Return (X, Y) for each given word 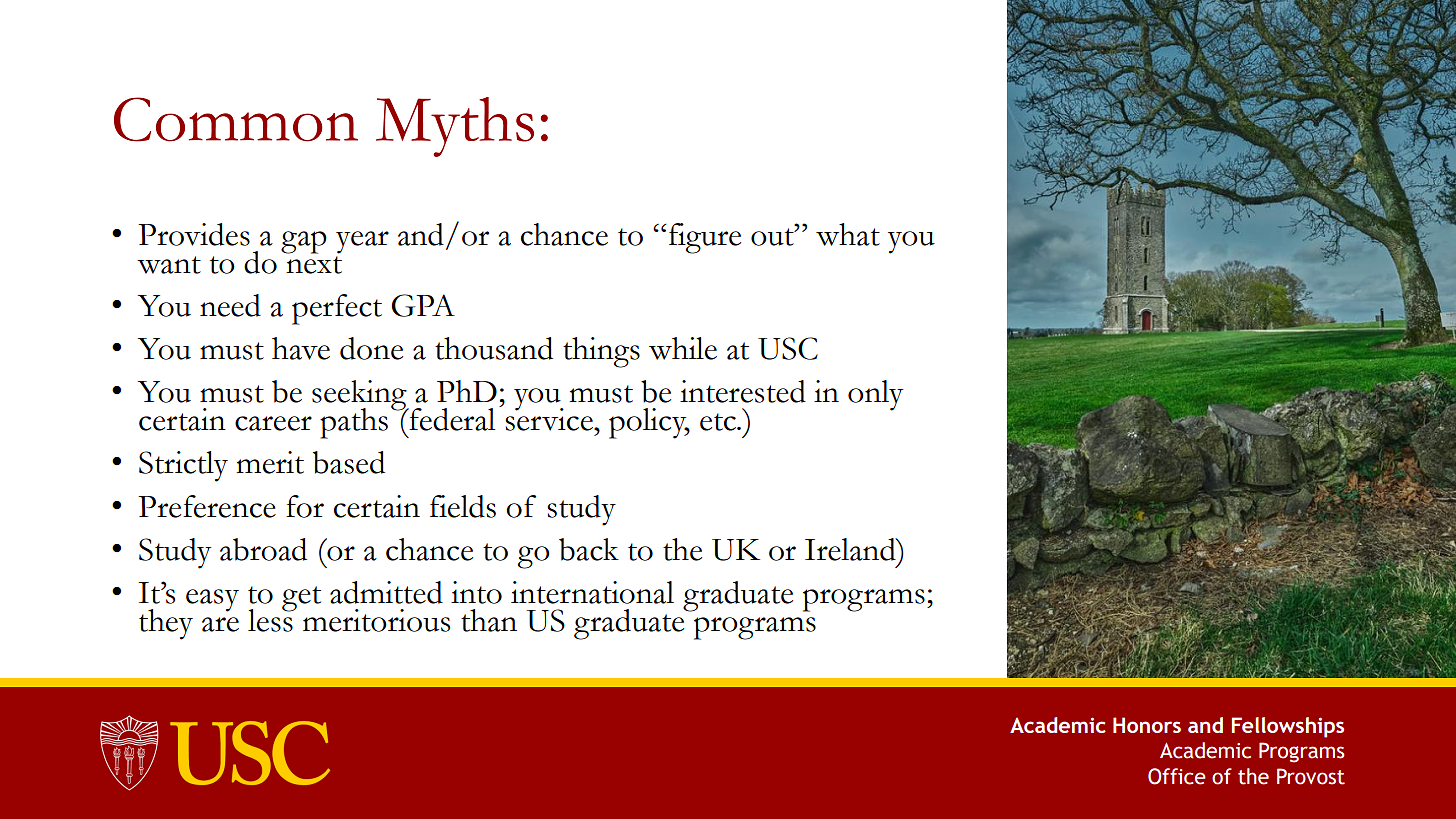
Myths (455, 127)
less (271, 619)
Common (236, 119)
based (349, 462)
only (875, 395)
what (848, 234)
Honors (1147, 725)
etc (719, 422)
